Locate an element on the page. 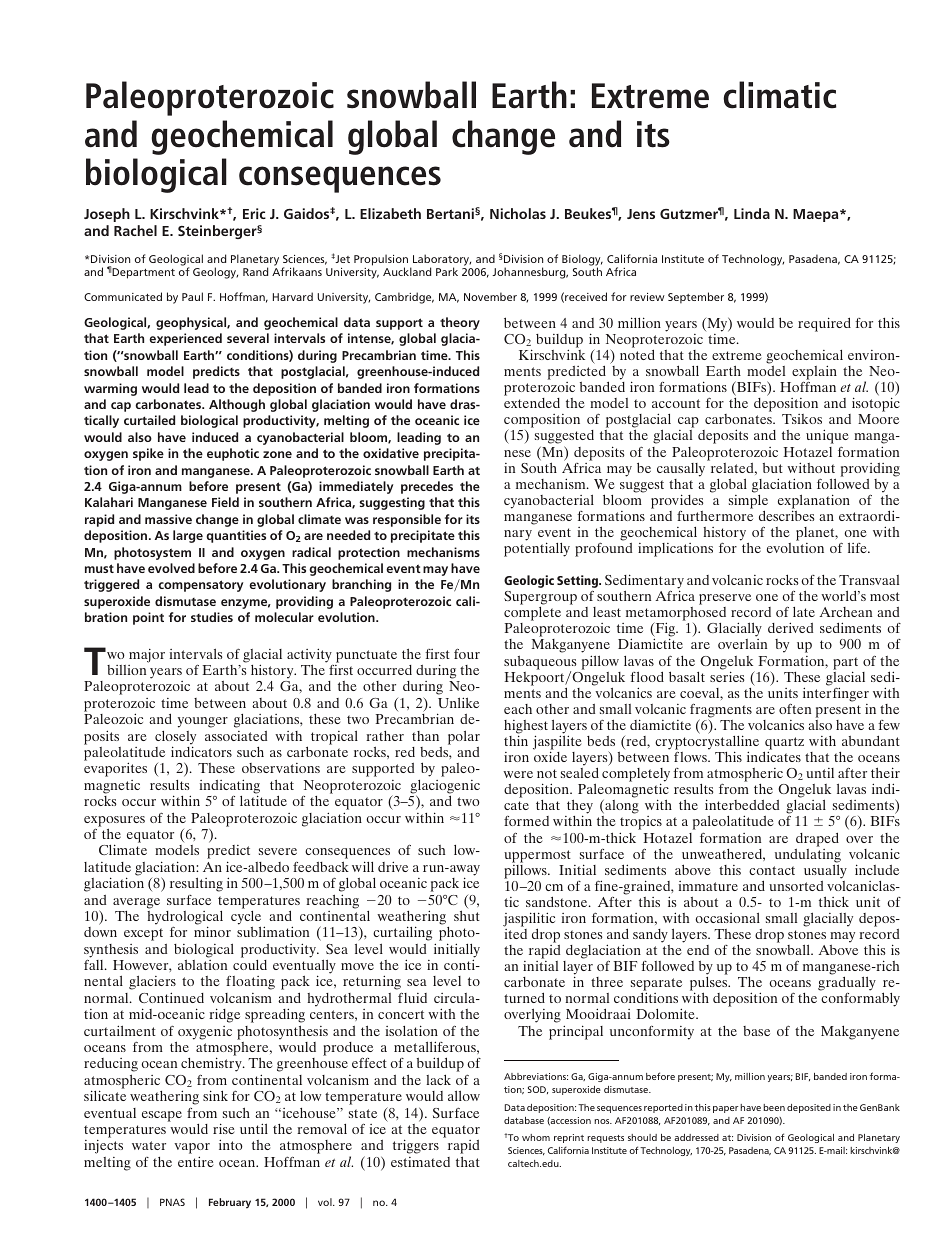  climatic is located at coordinates (779, 95).
